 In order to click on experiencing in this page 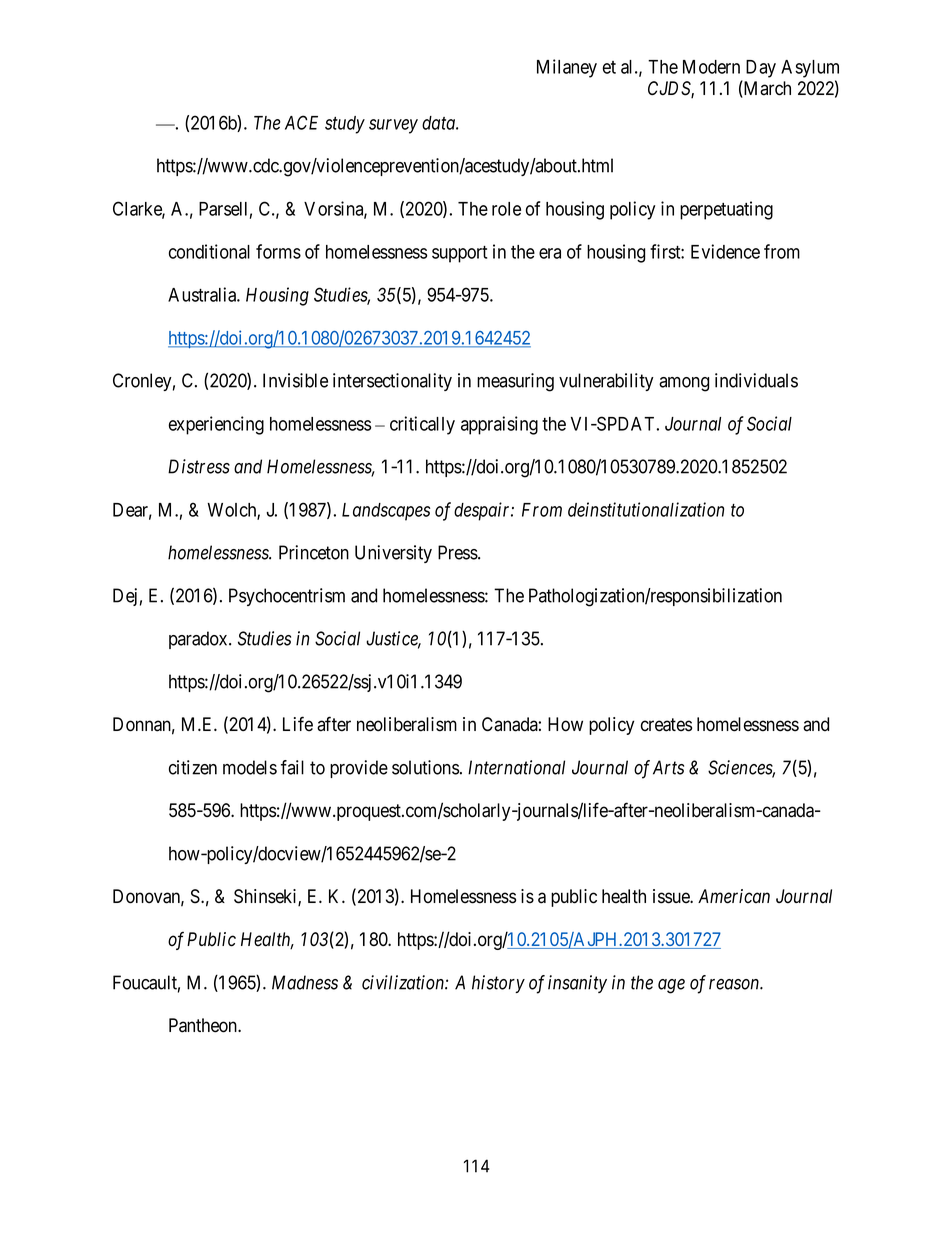, I will do `click(216, 425)`.
